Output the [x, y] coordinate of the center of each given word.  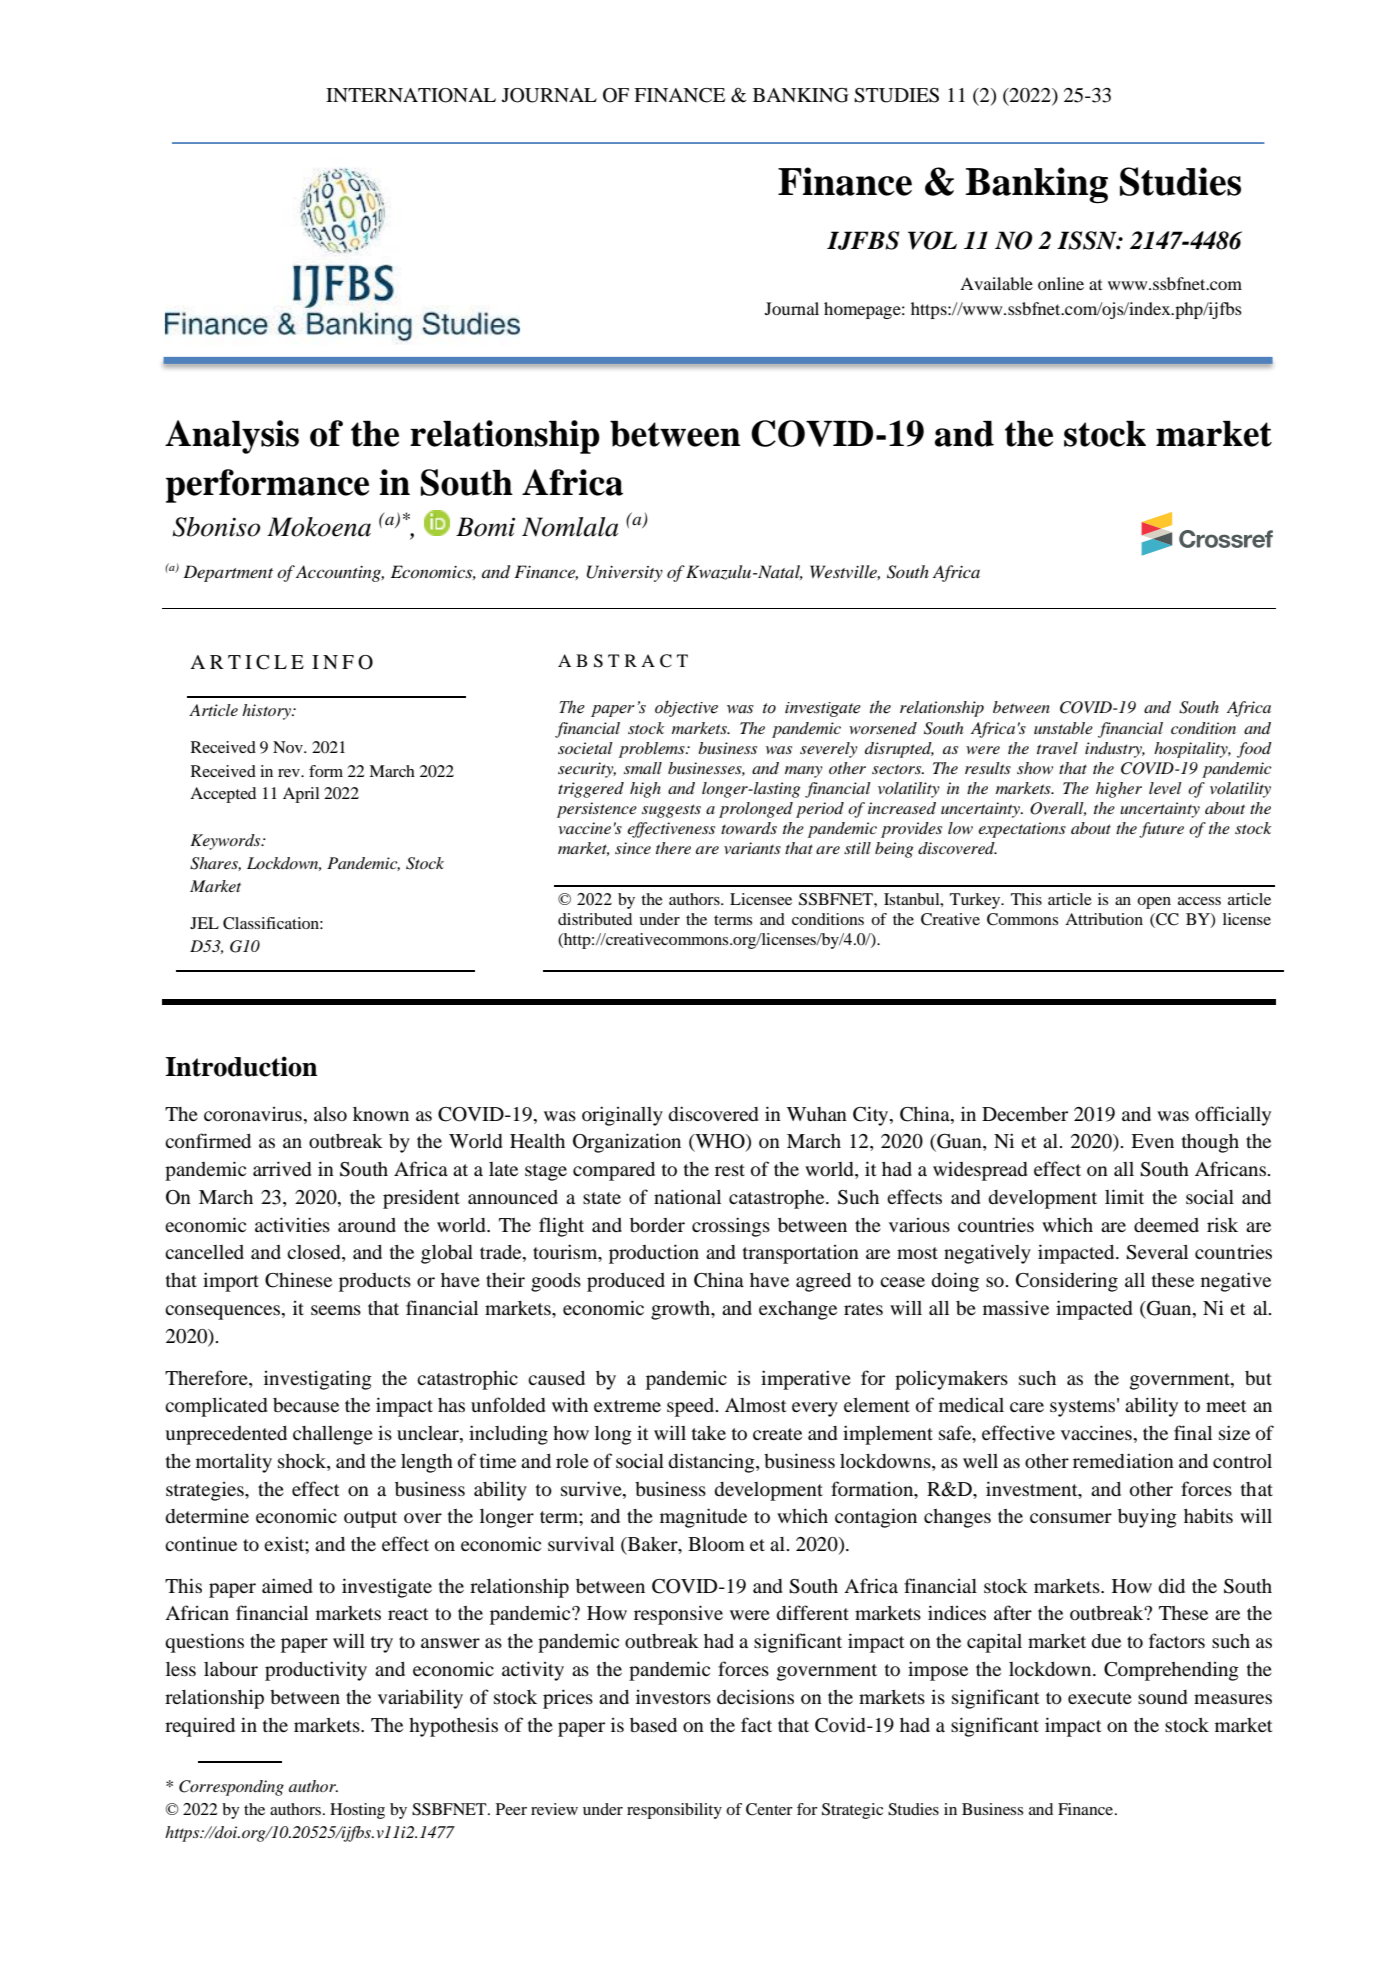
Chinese [298, 1280]
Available [996, 283]
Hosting [357, 1811]
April [301, 795]
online [1061, 283]
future [1161, 830]
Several [1157, 1252]
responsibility [674, 1811]
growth [682, 1310]
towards [749, 828]
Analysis [232, 437]
